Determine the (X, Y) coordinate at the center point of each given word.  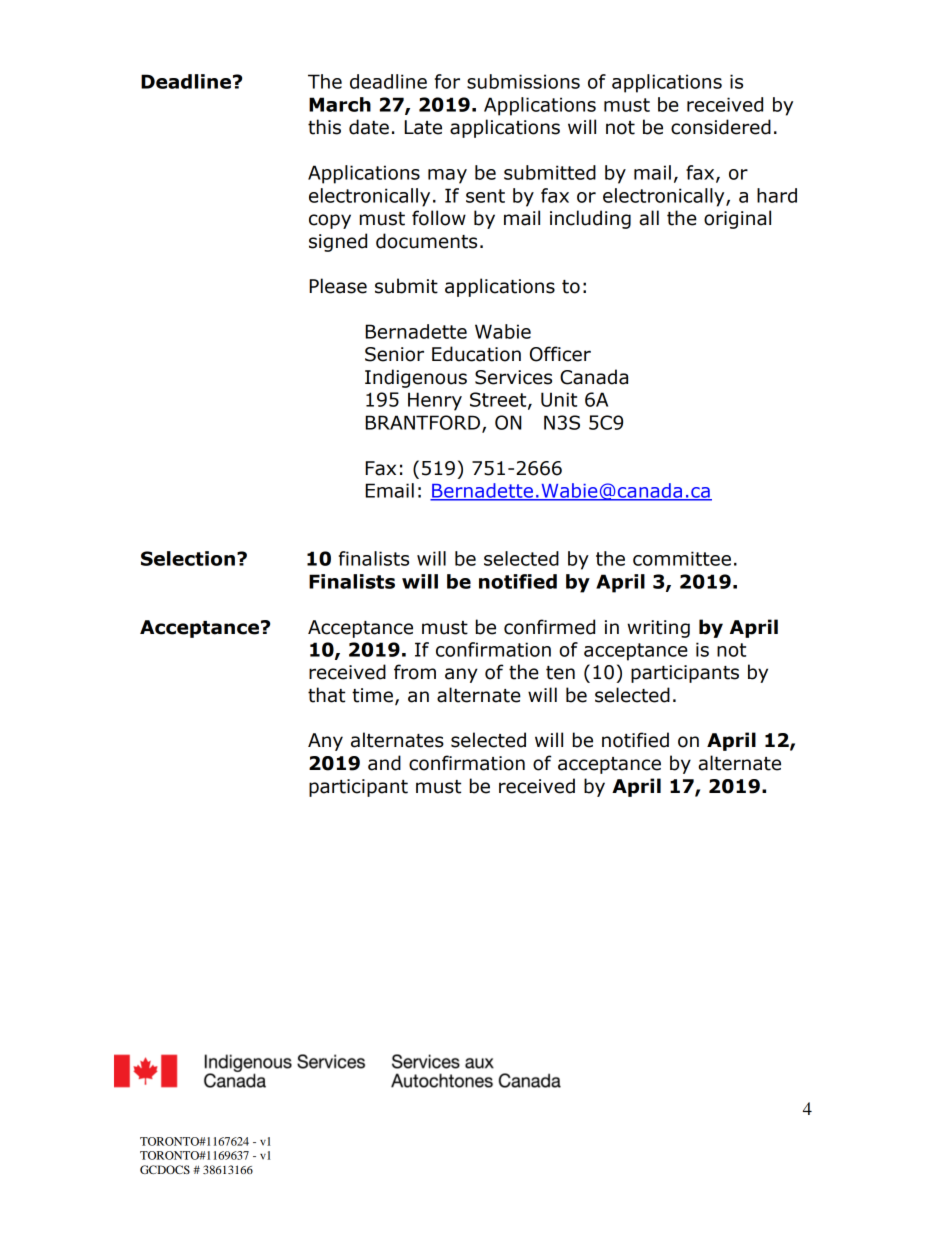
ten (560, 673)
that (326, 695)
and (384, 763)
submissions (523, 81)
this (324, 127)
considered (721, 127)
